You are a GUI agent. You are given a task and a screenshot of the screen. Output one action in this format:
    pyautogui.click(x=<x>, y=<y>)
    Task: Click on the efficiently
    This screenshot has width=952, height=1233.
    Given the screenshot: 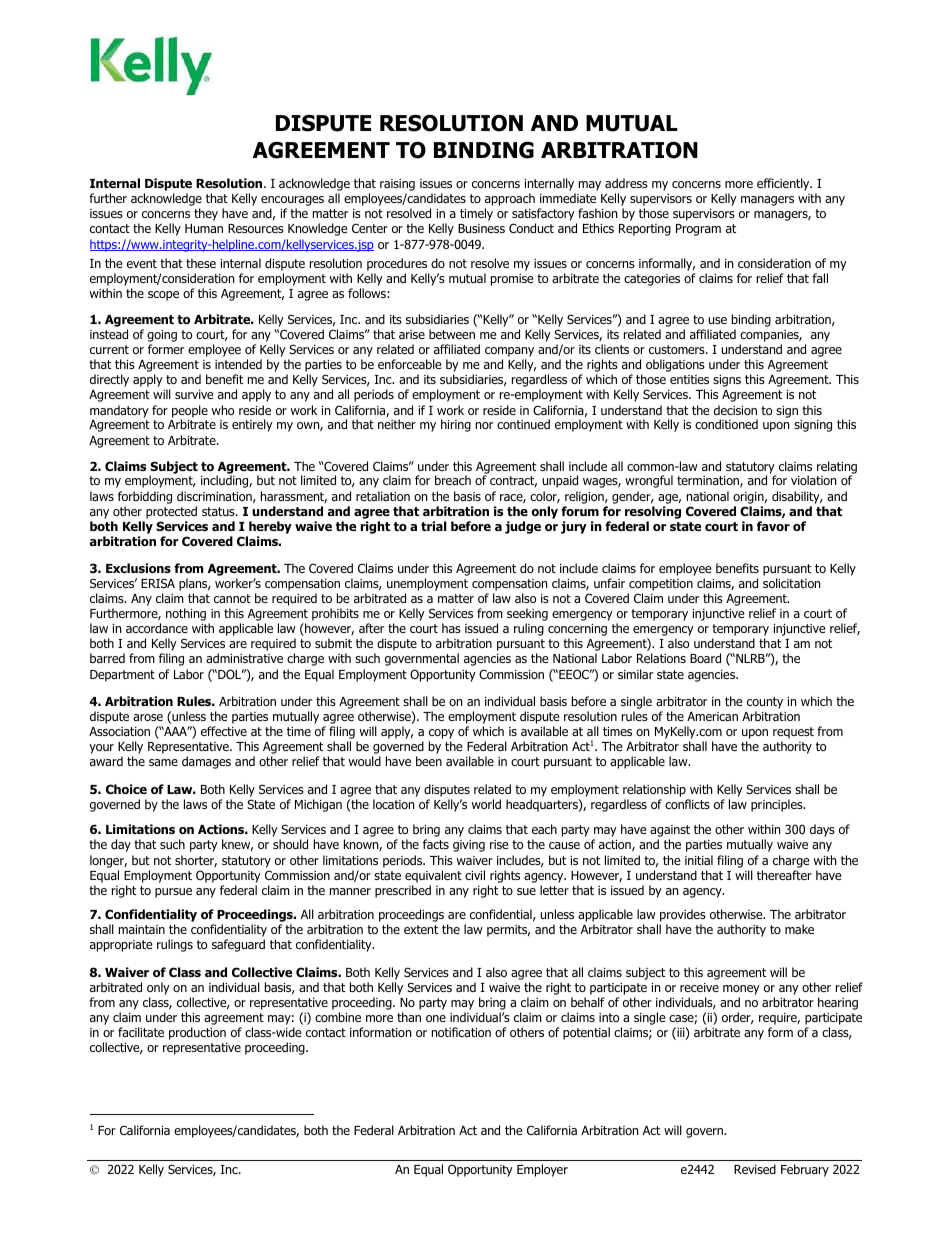 What is the action you would take?
    pyautogui.click(x=784, y=184)
